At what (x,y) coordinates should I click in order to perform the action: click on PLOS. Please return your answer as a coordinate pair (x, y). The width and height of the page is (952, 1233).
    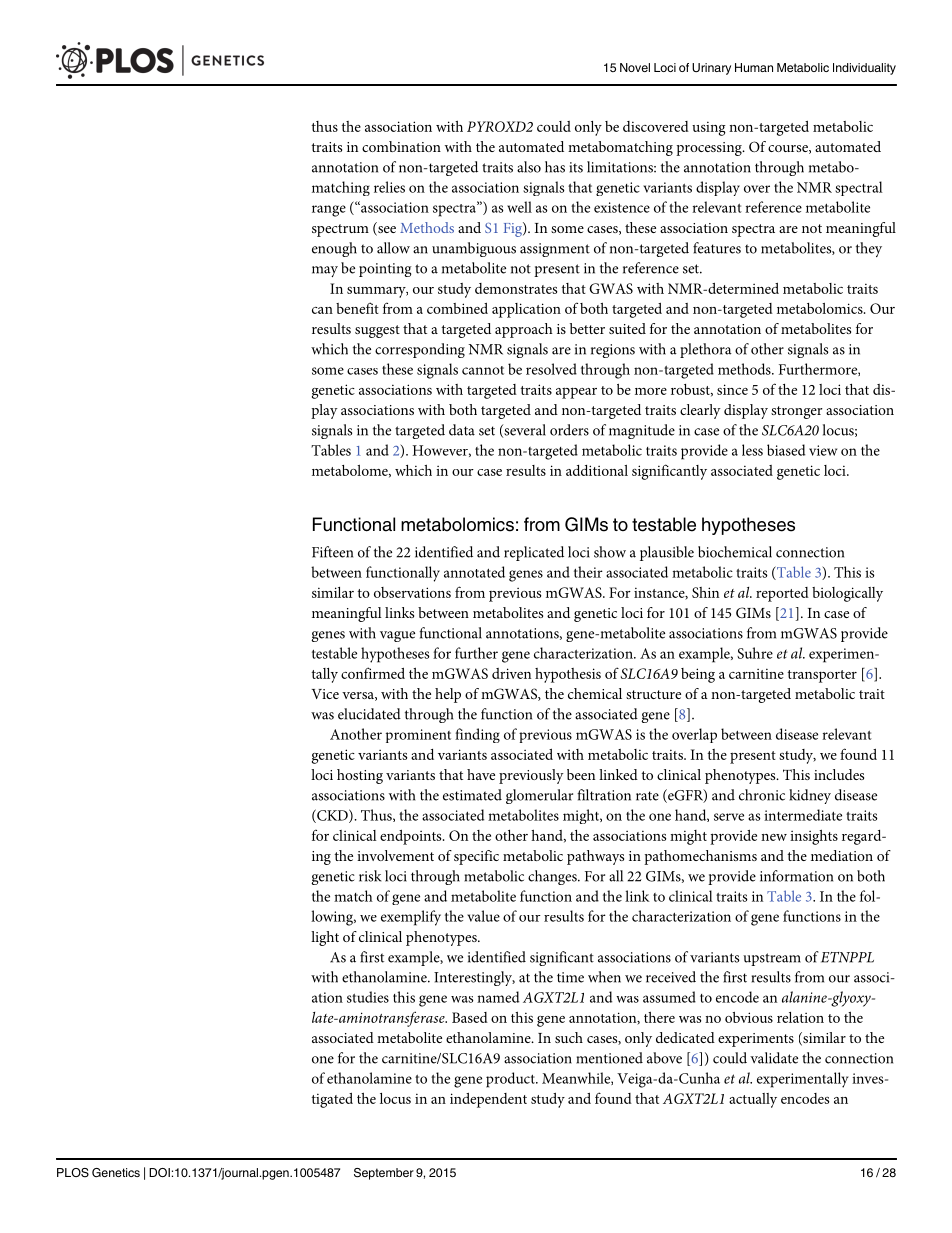
    Looking at the image, I should click on (73, 1173).
